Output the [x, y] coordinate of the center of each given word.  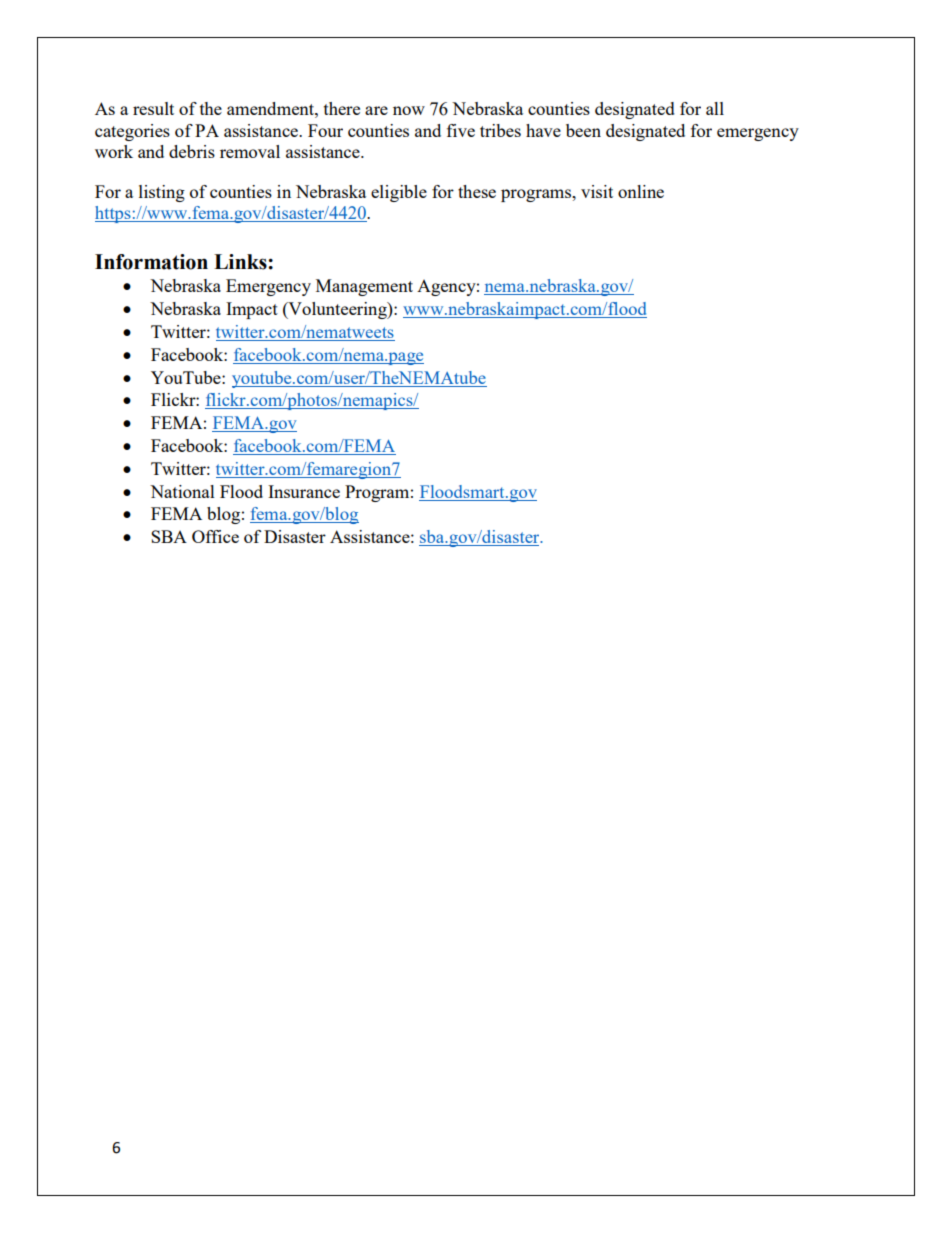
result [153, 108]
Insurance [304, 491]
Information [151, 262]
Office [215, 536]
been [583, 130]
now [409, 110]
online [641, 191]
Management [364, 287]
